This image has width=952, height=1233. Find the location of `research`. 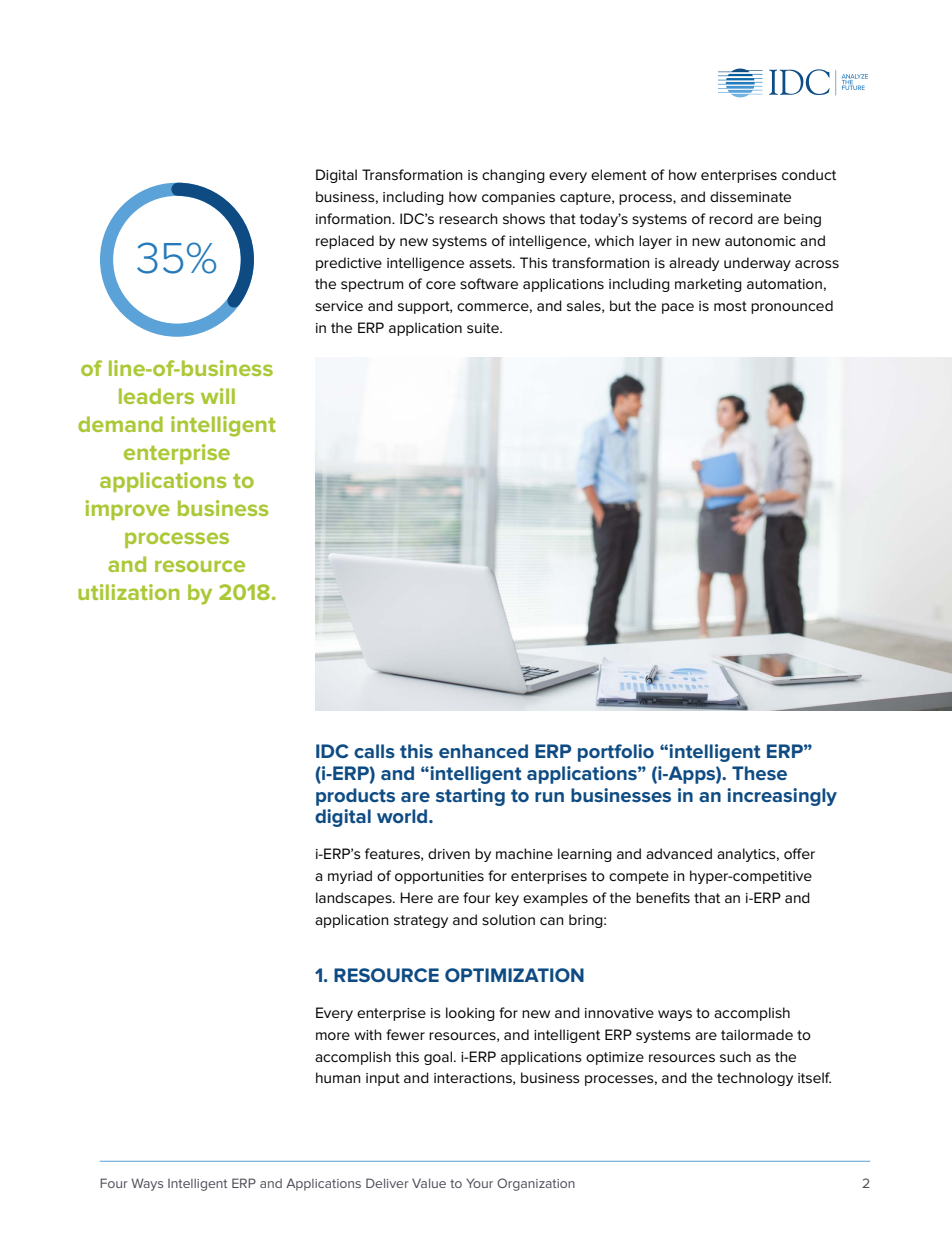

research is located at coordinates (468, 218).
